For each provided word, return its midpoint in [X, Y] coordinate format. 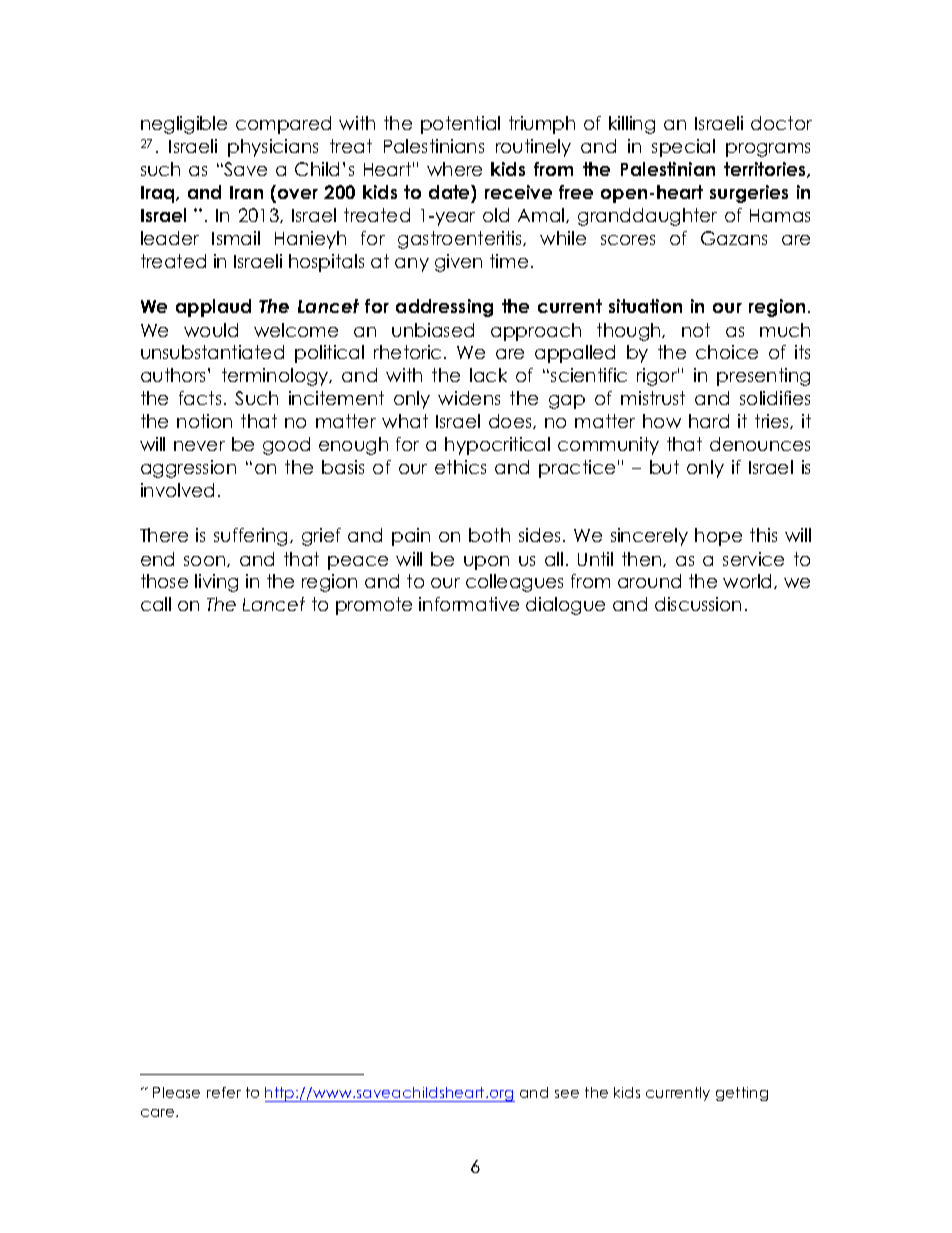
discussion [698, 604]
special [683, 148]
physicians [273, 148]
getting [742, 1094]
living [216, 583]
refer [224, 1092]
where [454, 169]
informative [469, 604]
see [567, 1094]
